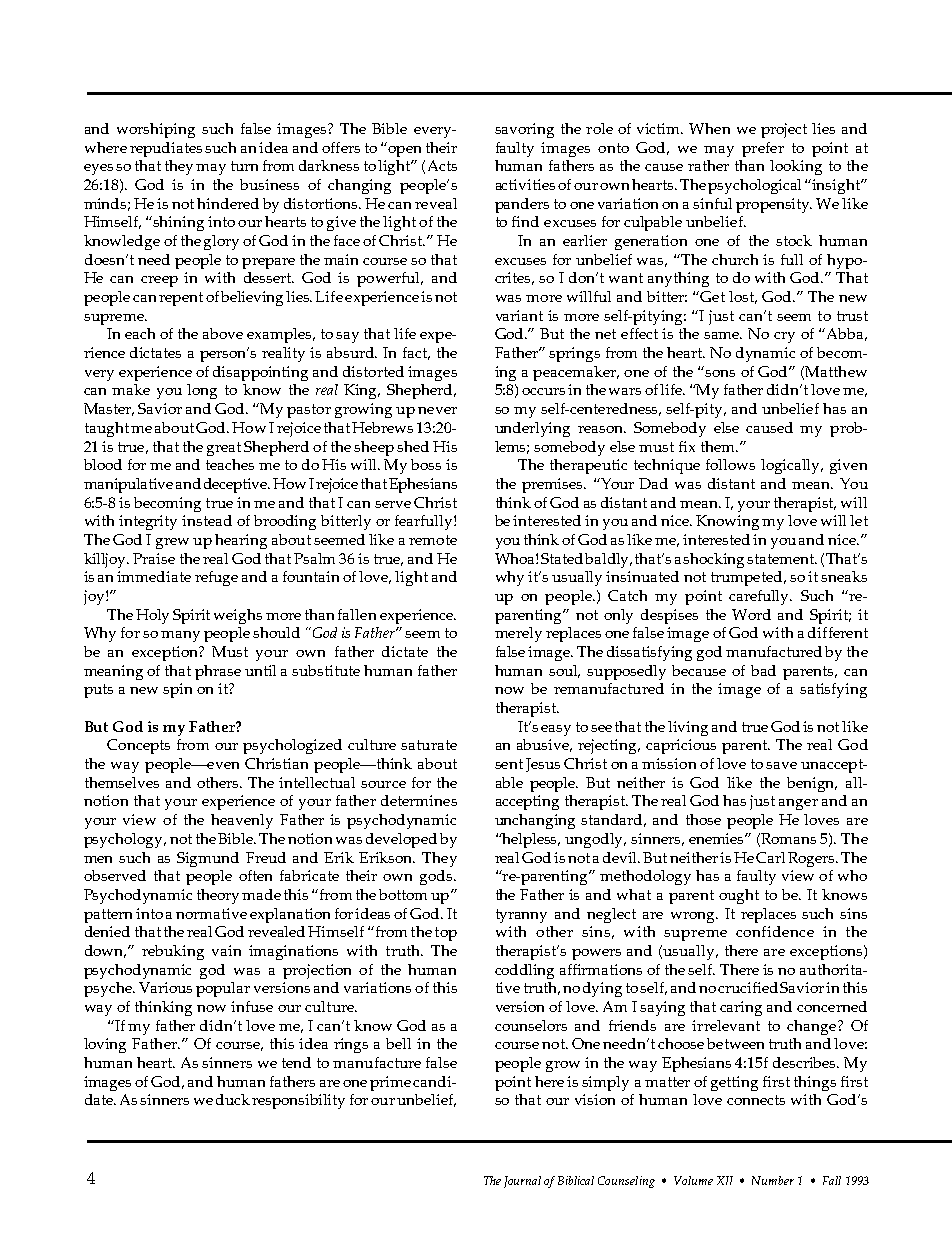 This page has height=1233, width=952. What do you see at coordinates (522, 1182) in the page?
I see `Journal` at bounding box center [522, 1182].
